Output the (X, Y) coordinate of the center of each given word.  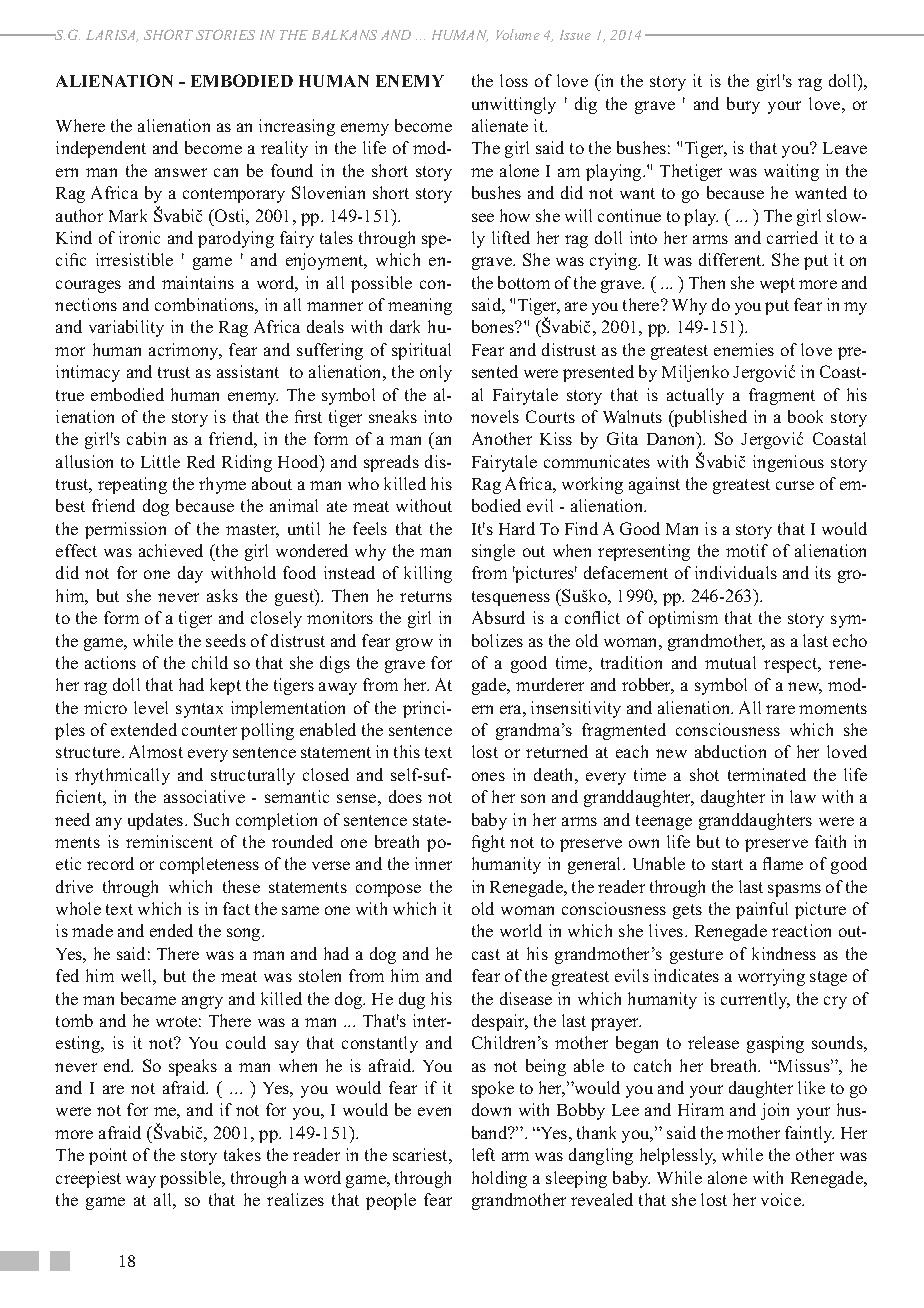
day (190, 574)
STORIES (225, 34)
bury (743, 105)
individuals (736, 572)
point (108, 1156)
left (483, 1154)
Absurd (498, 617)
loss (514, 80)
